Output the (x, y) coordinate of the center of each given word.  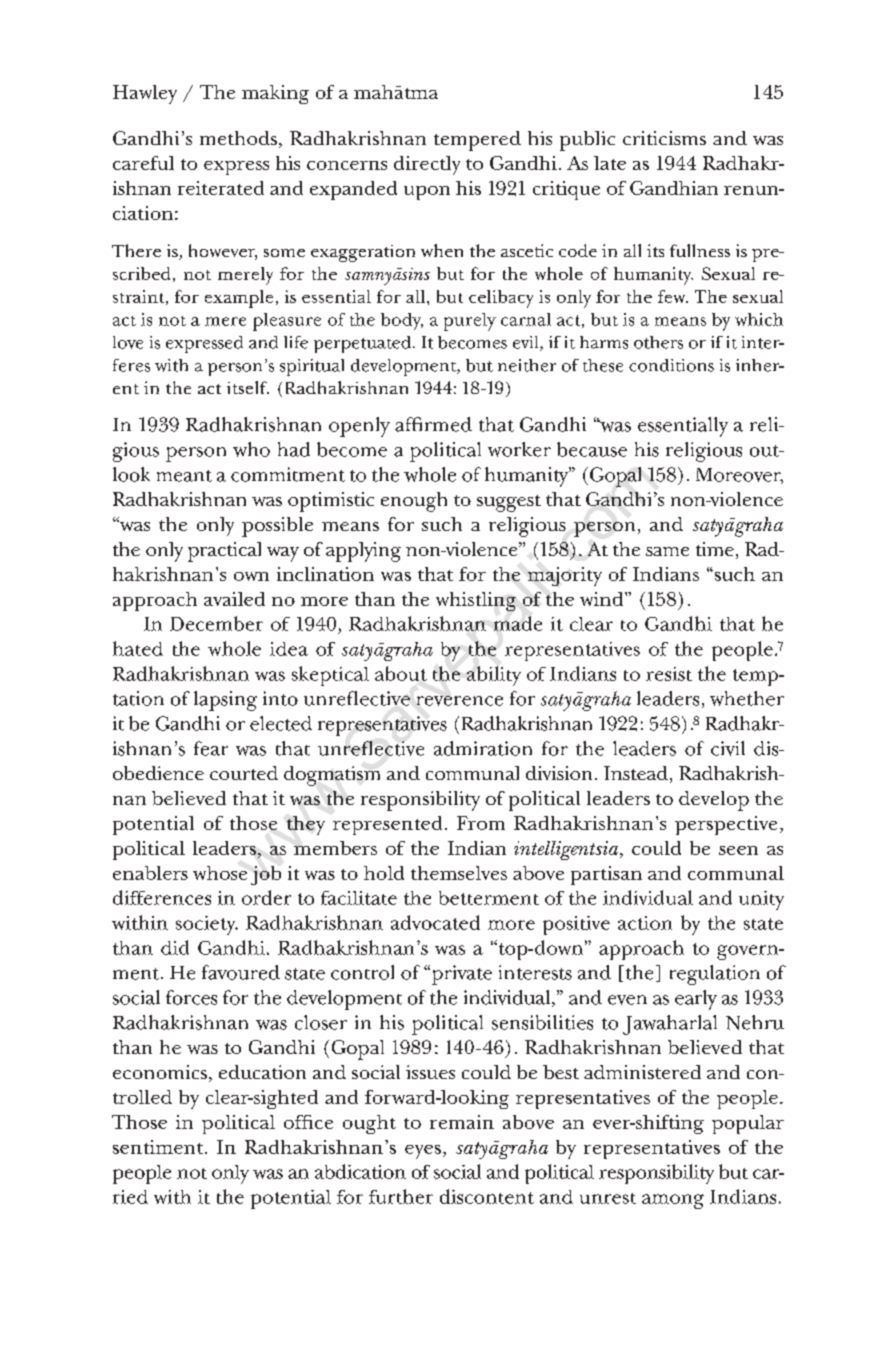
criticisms (664, 138)
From (481, 823)
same (667, 551)
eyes (423, 1152)
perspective (726, 825)
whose (220, 873)
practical (224, 552)
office (308, 1122)
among (673, 1201)
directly (427, 165)
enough (414, 502)
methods (238, 138)
